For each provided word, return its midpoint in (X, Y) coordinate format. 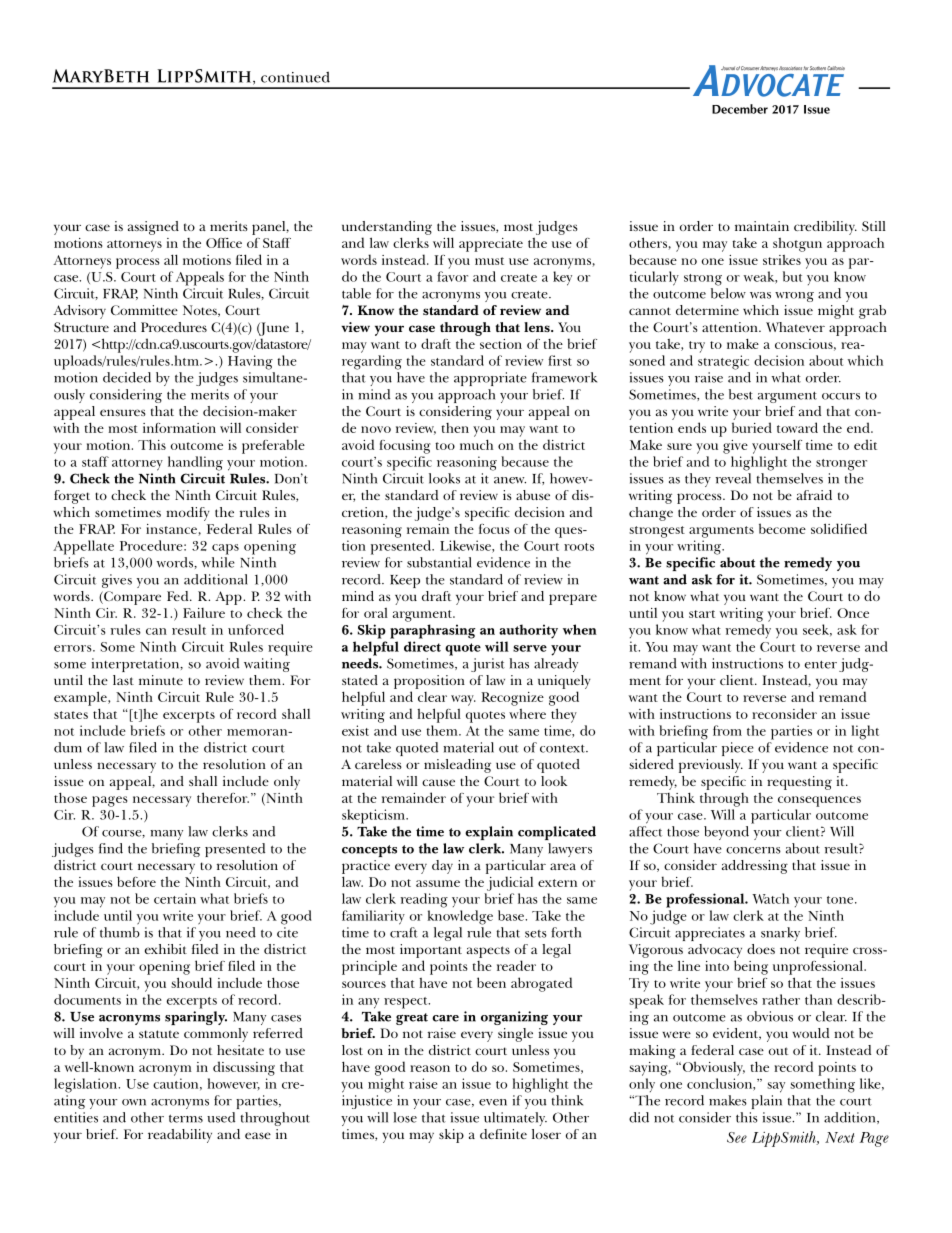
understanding (387, 228)
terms (186, 1119)
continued (295, 77)
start (702, 614)
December (740, 109)
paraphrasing (432, 631)
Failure (204, 613)
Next (840, 1137)
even (493, 1102)
